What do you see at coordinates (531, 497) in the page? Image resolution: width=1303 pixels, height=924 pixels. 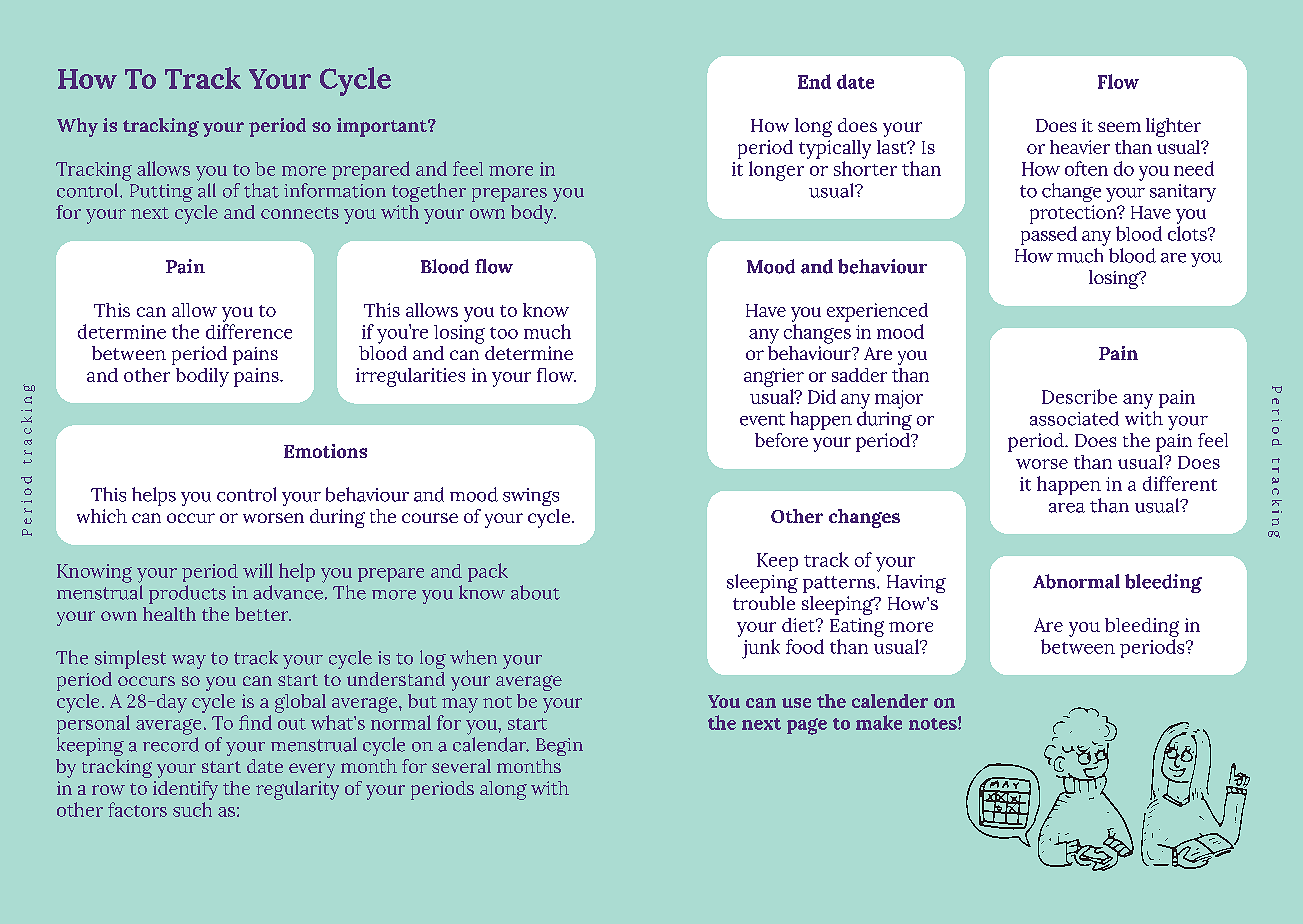 I see `swings` at bounding box center [531, 497].
